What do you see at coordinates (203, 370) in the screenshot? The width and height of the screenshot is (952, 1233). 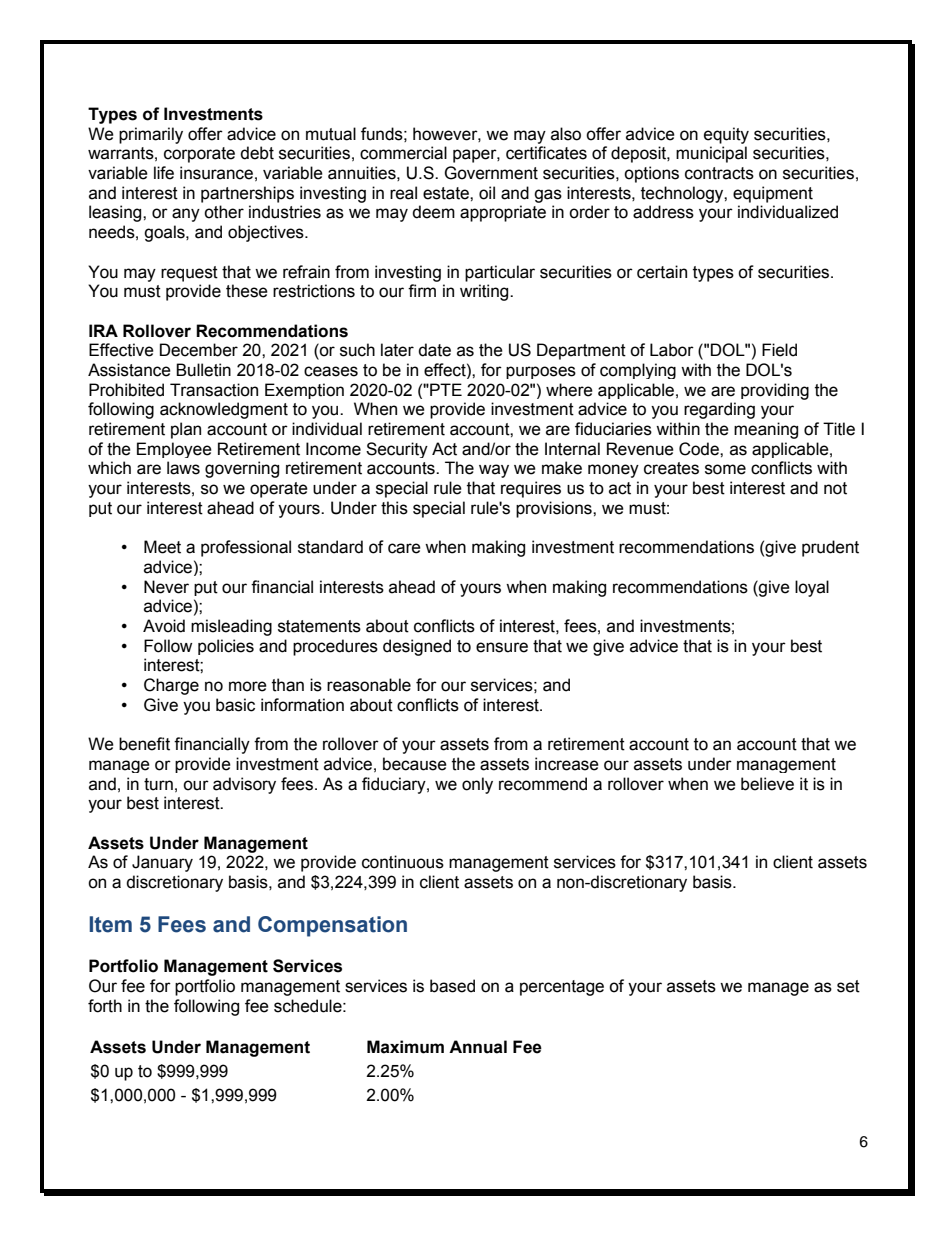 I see `Bulletin` at bounding box center [203, 370].
